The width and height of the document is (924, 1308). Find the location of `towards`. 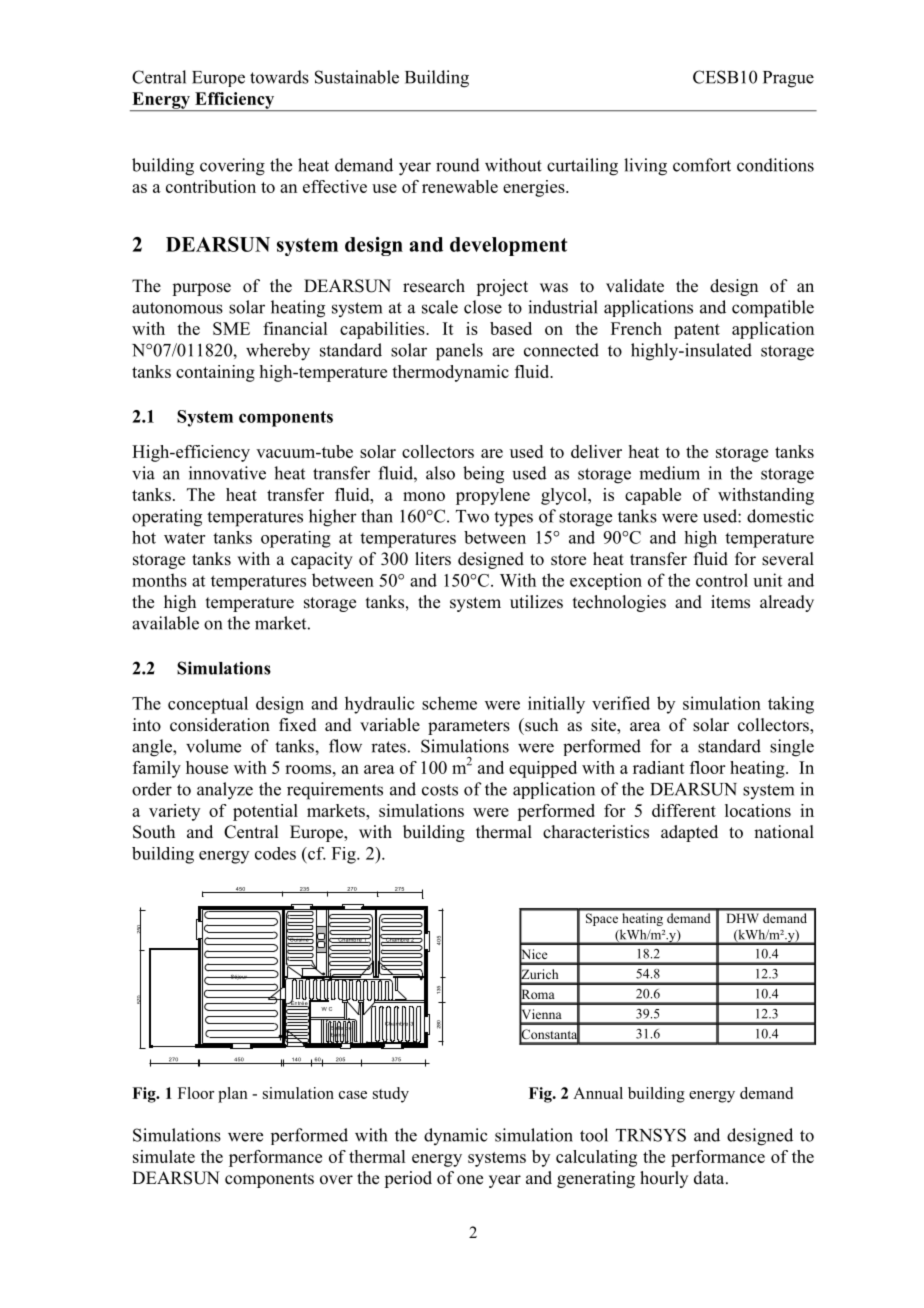

towards is located at coordinates (279, 77).
